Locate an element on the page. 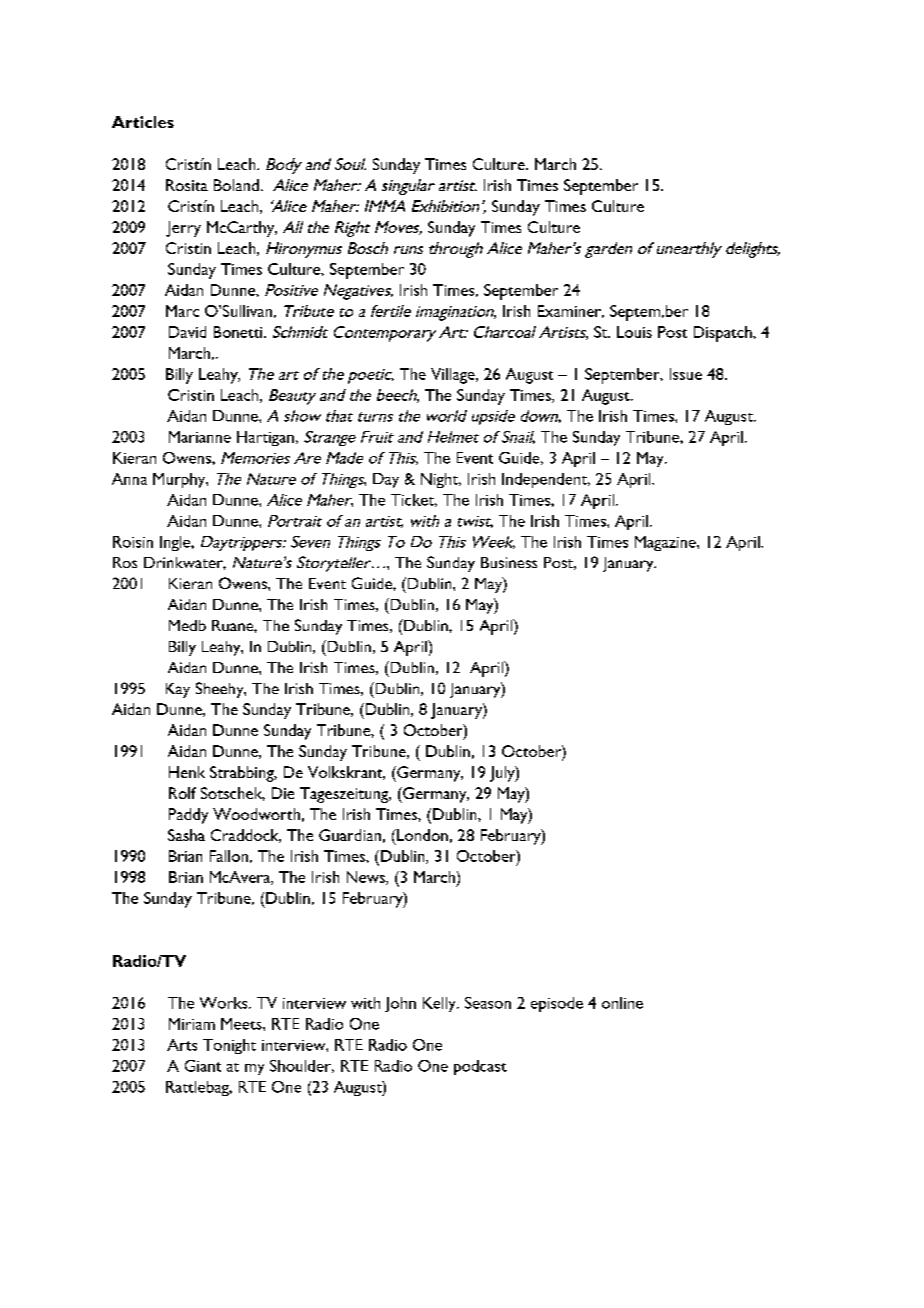 The image size is (924, 1308). News is located at coordinates (367, 878).
